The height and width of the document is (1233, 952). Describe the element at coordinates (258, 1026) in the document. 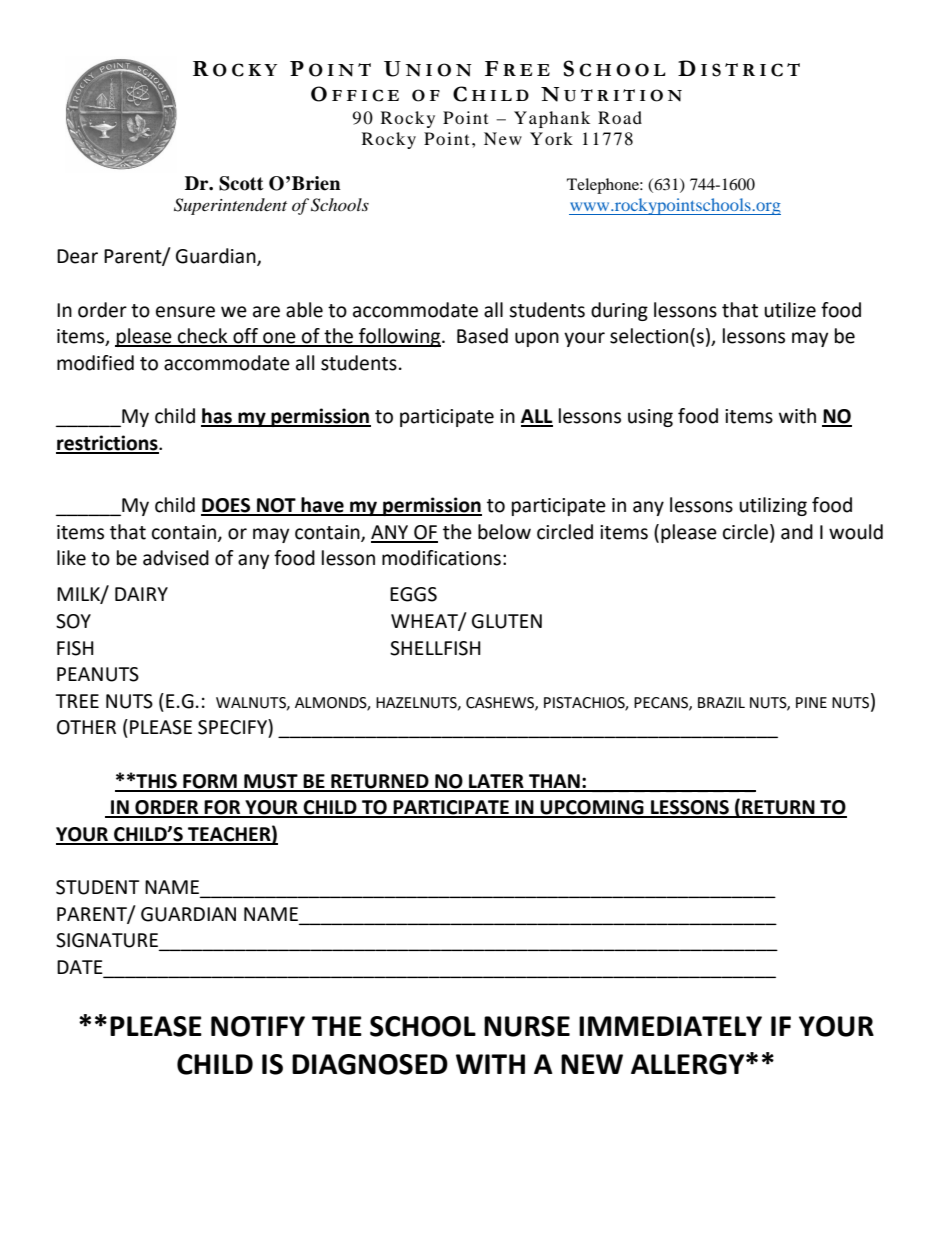

I see `NOTIFY` at that location.
